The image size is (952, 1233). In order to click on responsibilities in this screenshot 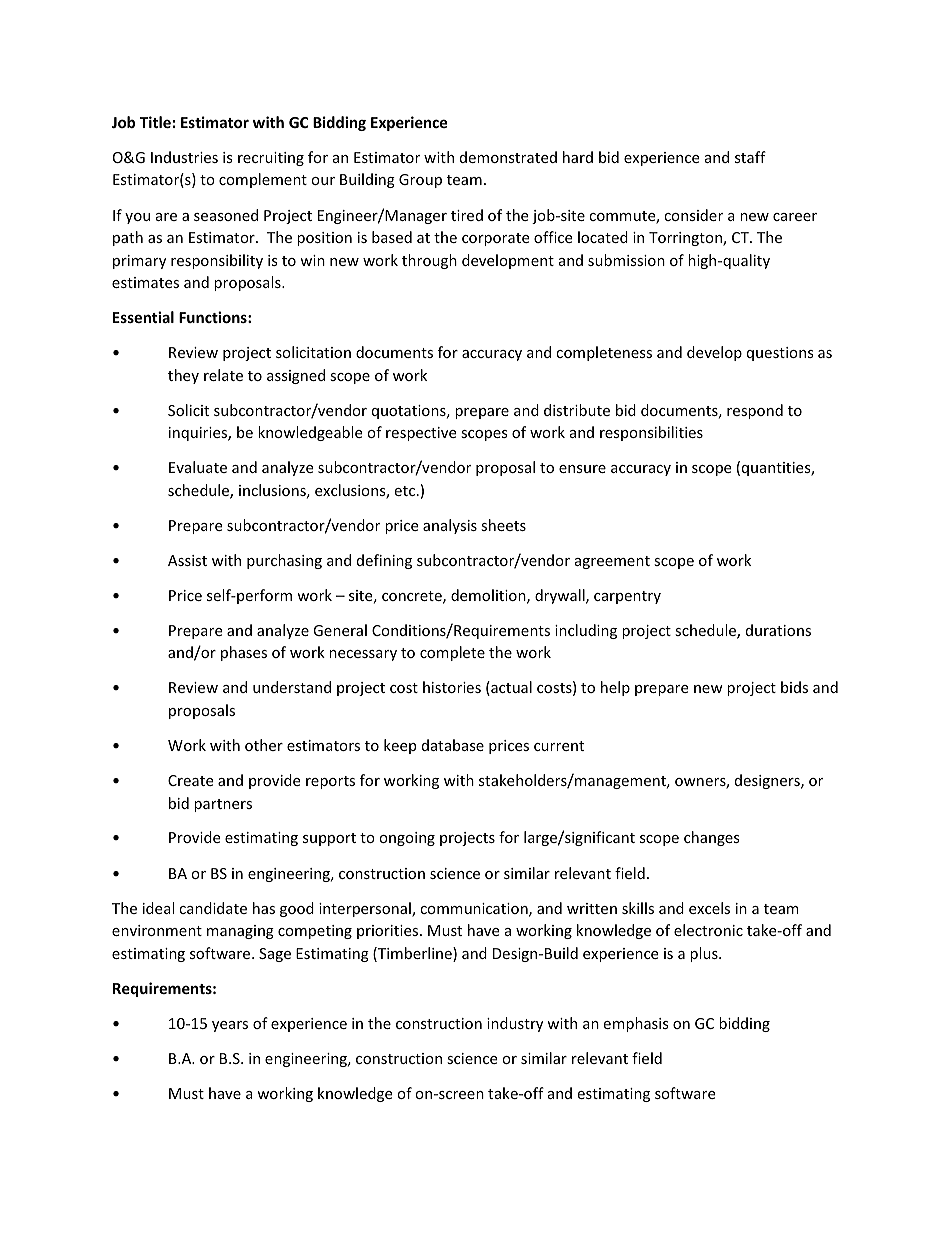, I will do `click(651, 433)`.
